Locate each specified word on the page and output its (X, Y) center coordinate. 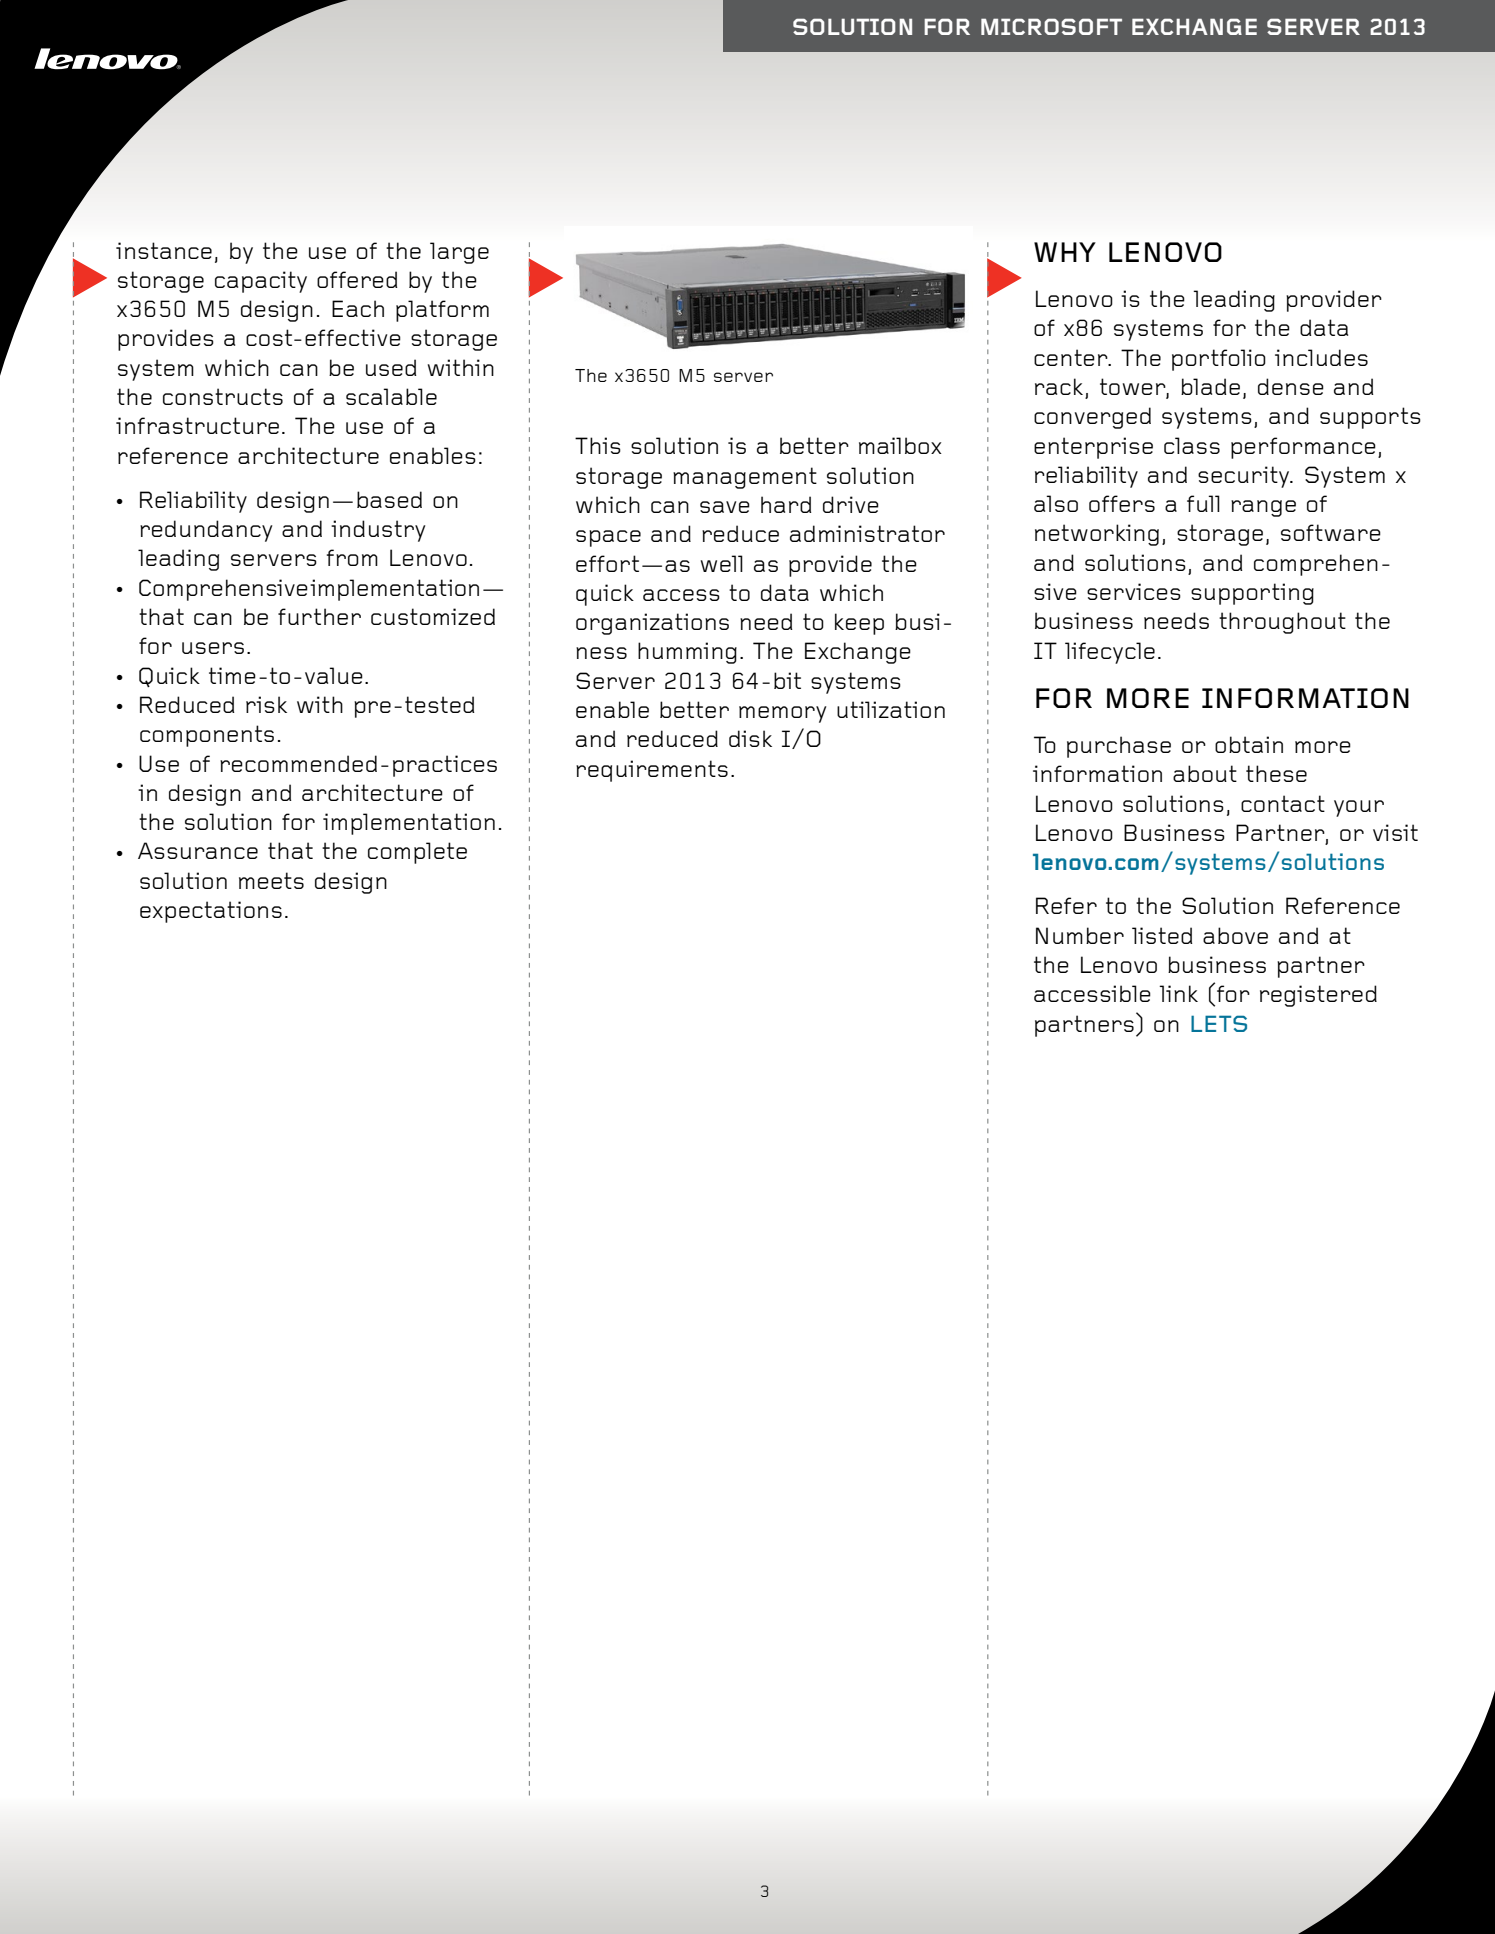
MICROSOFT (1051, 26)
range (1263, 508)
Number (1080, 935)
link (1178, 993)
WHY (1065, 252)
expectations (211, 912)
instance (164, 250)
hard (786, 504)
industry (378, 531)
